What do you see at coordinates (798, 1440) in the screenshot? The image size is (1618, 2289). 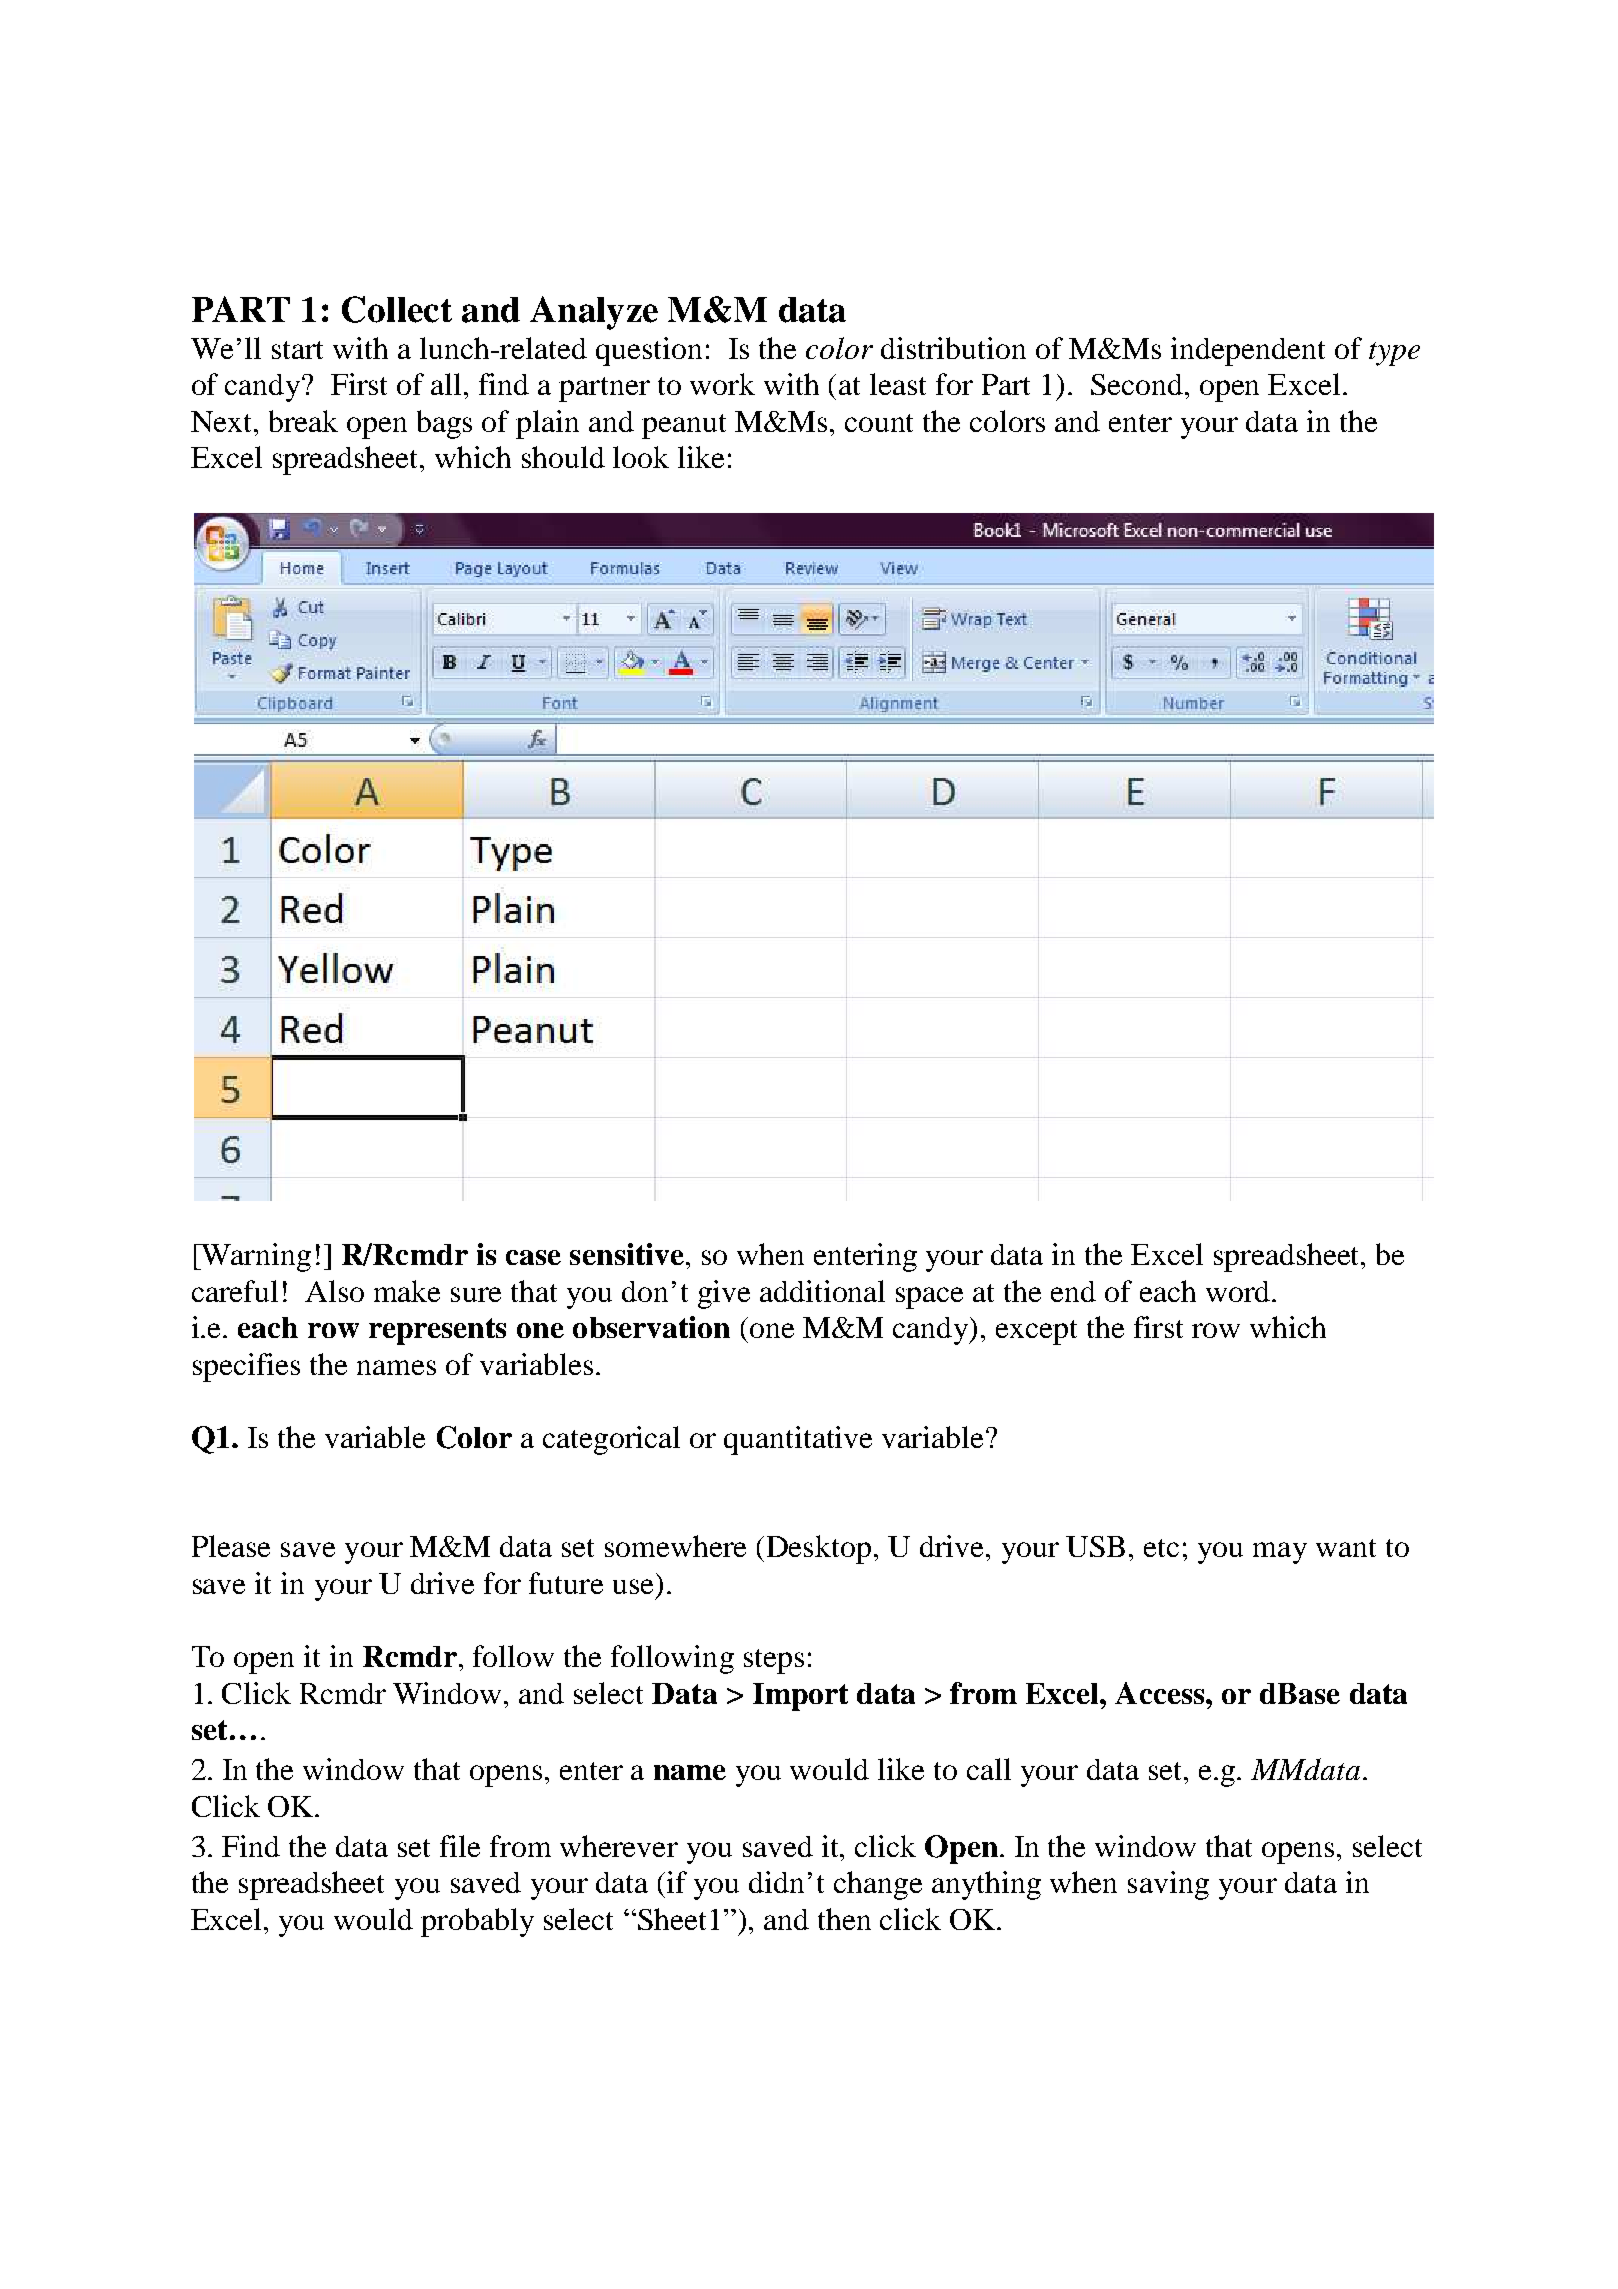 I see `quantitative` at bounding box center [798, 1440].
